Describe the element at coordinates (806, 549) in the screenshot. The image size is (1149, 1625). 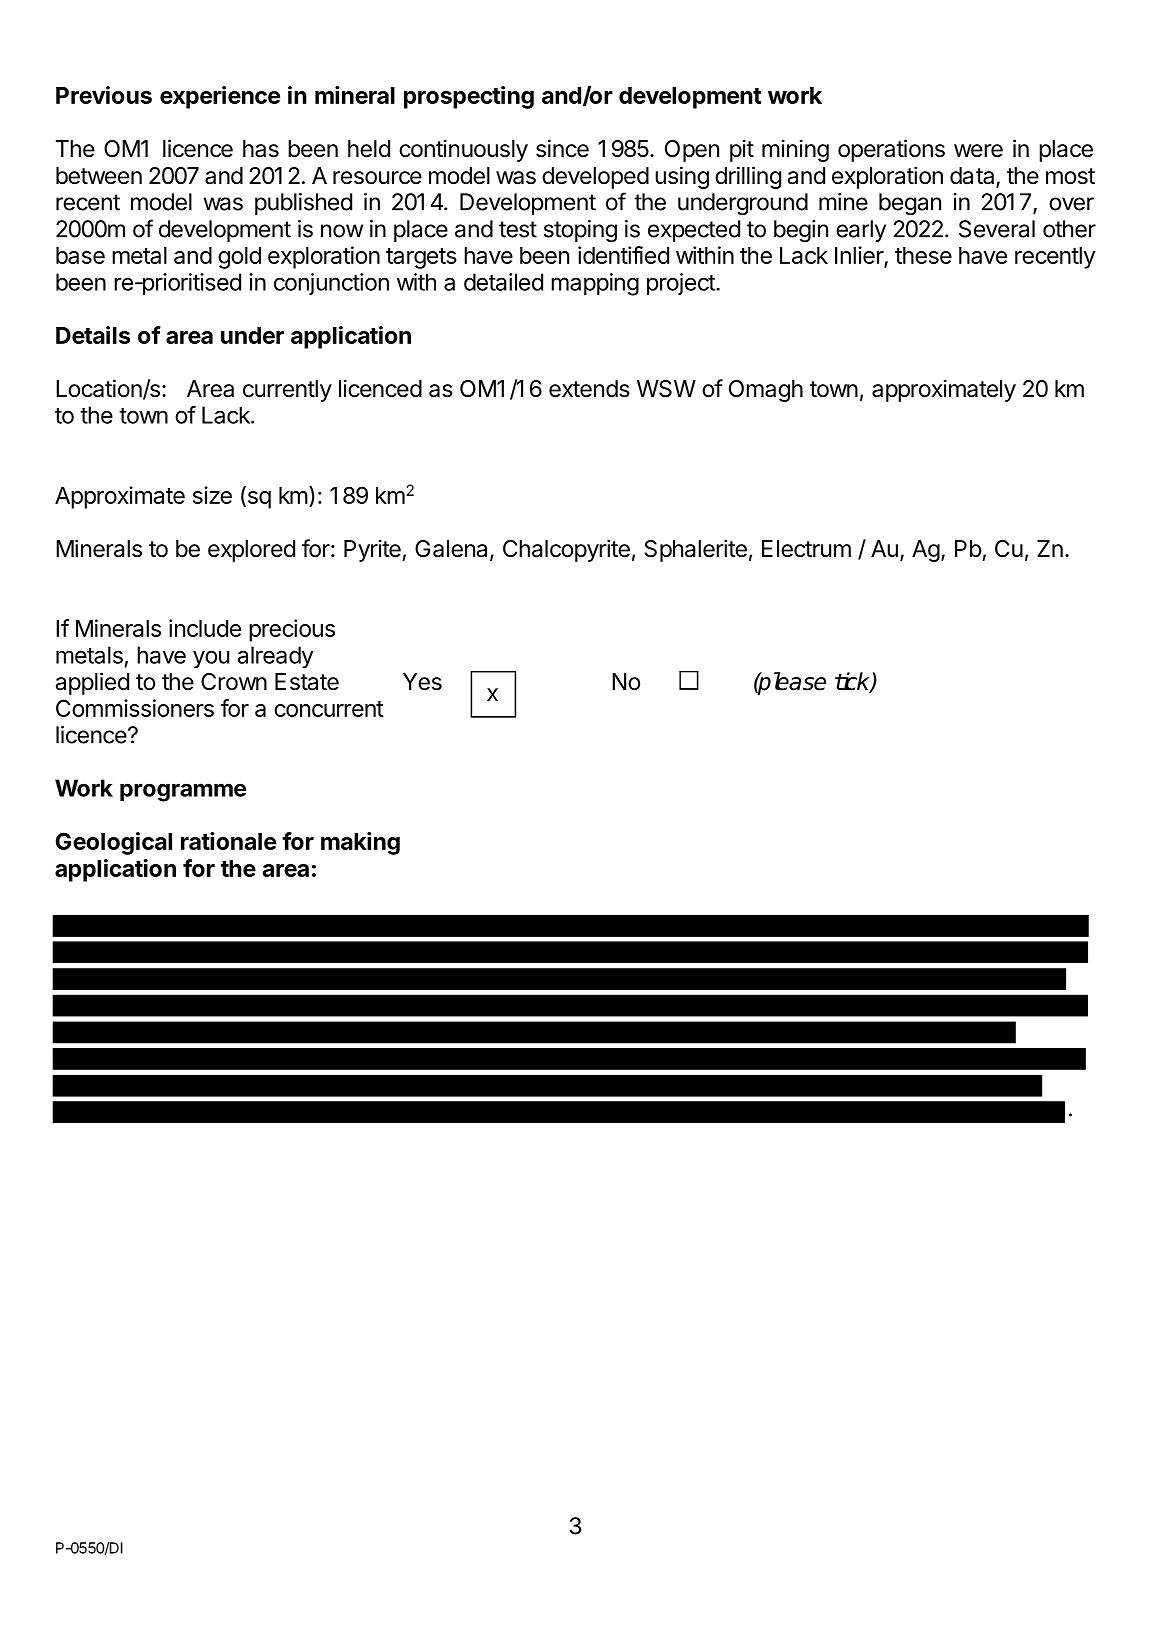
I see `Electrum` at that location.
